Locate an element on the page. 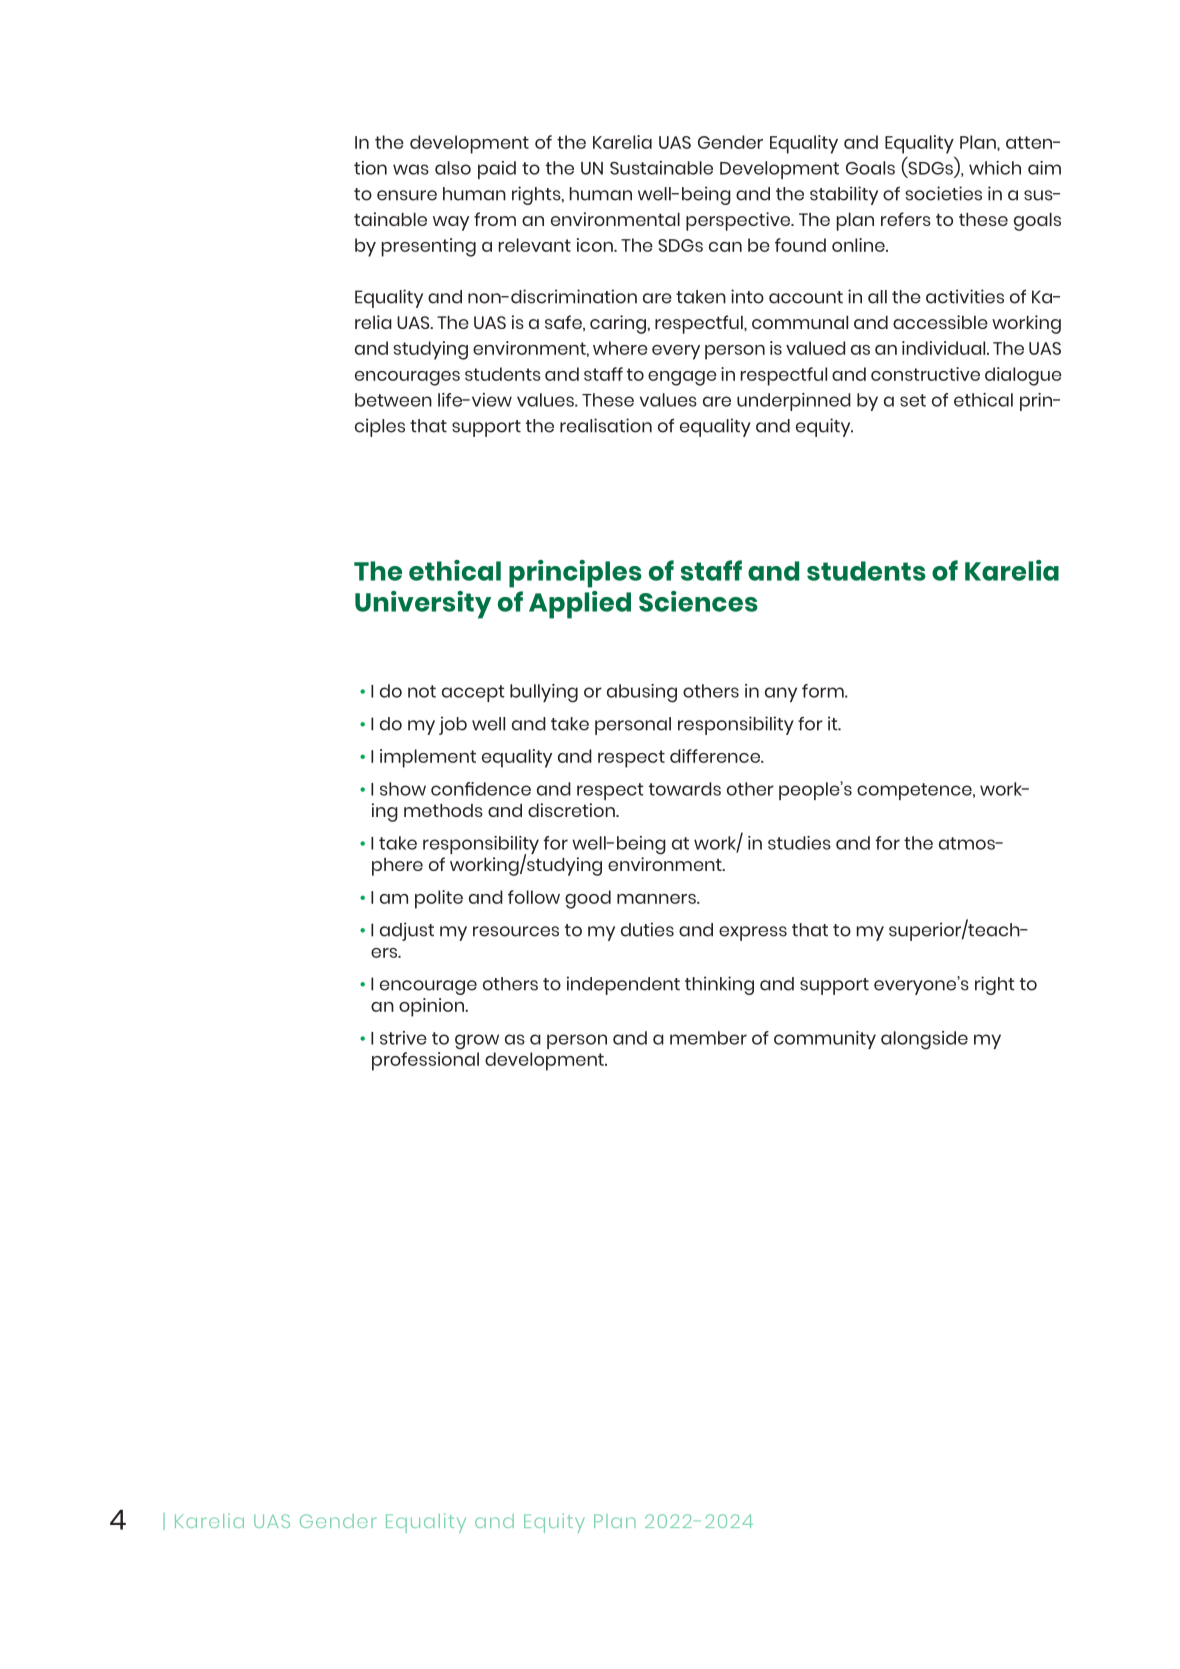  perspective is located at coordinates (739, 221).
